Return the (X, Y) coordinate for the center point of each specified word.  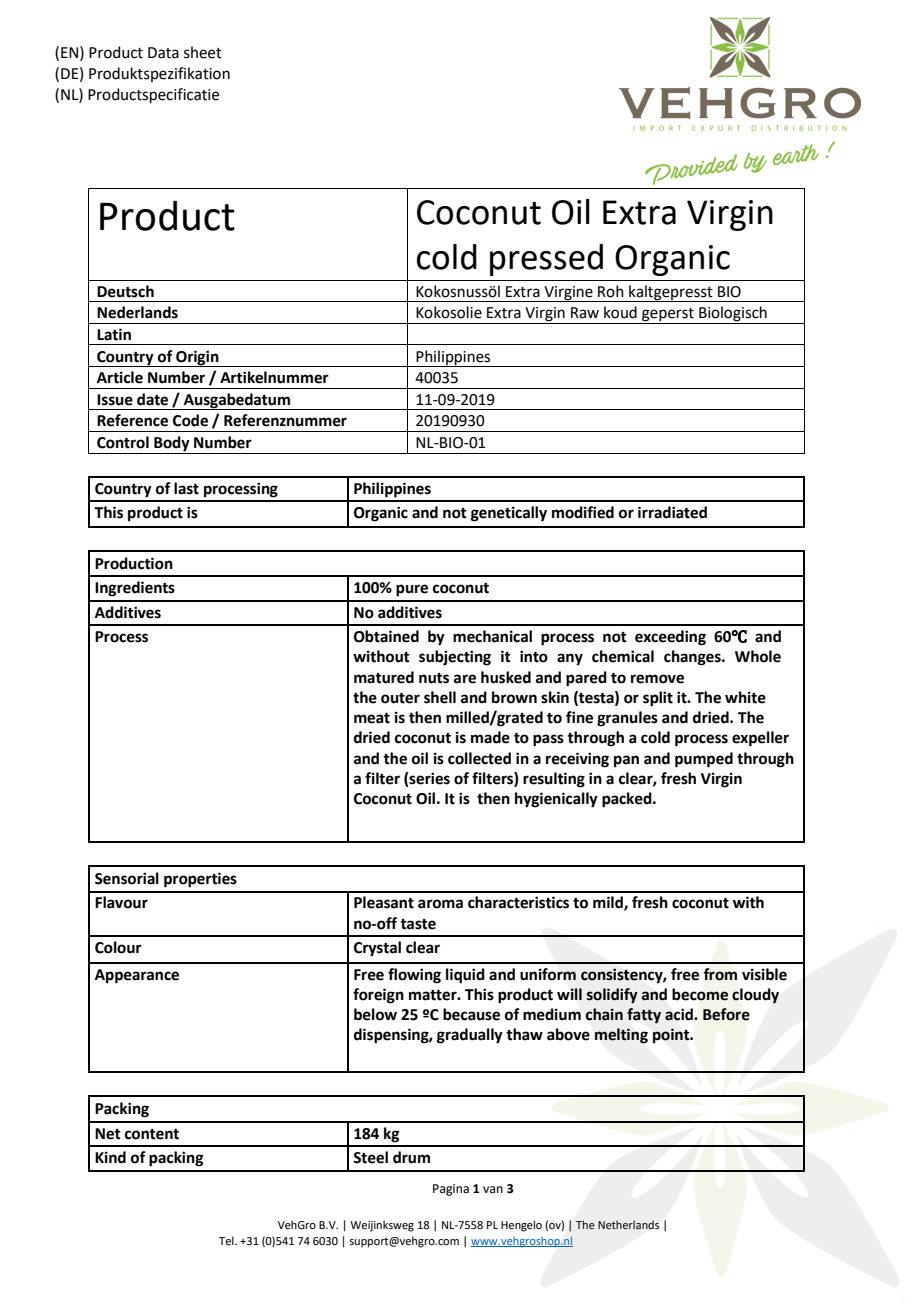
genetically (509, 514)
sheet (203, 52)
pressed (546, 260)
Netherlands (628, 1224)
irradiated (672, 512)
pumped (704, 760)
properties (200, 880)
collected (479, 758)
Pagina (451, 1190)
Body (172, 445)
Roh (611, 291)
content (152, 1134)
